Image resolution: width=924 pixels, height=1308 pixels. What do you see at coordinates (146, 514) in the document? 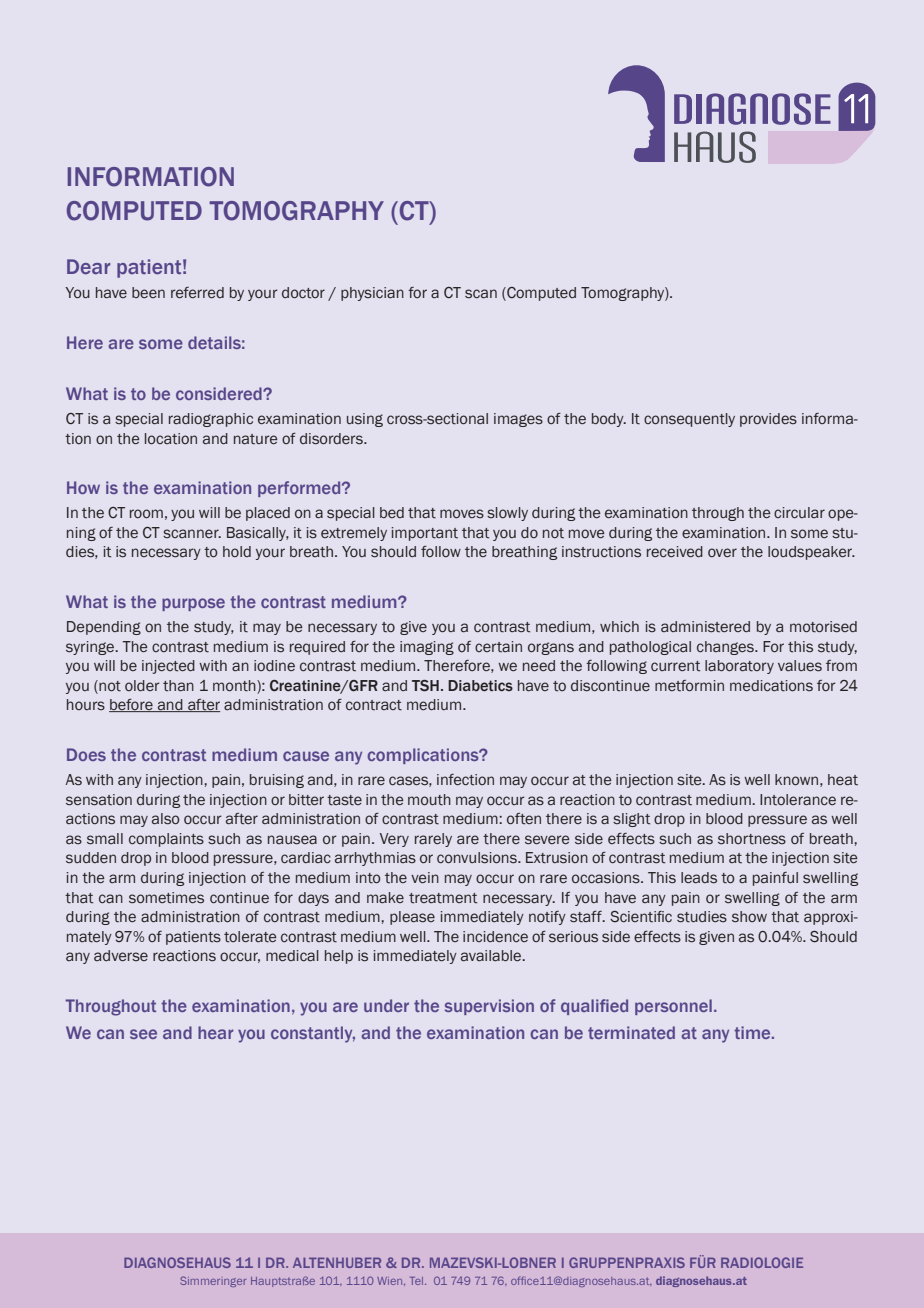
I see `room` at bounding box center [146, 514].
